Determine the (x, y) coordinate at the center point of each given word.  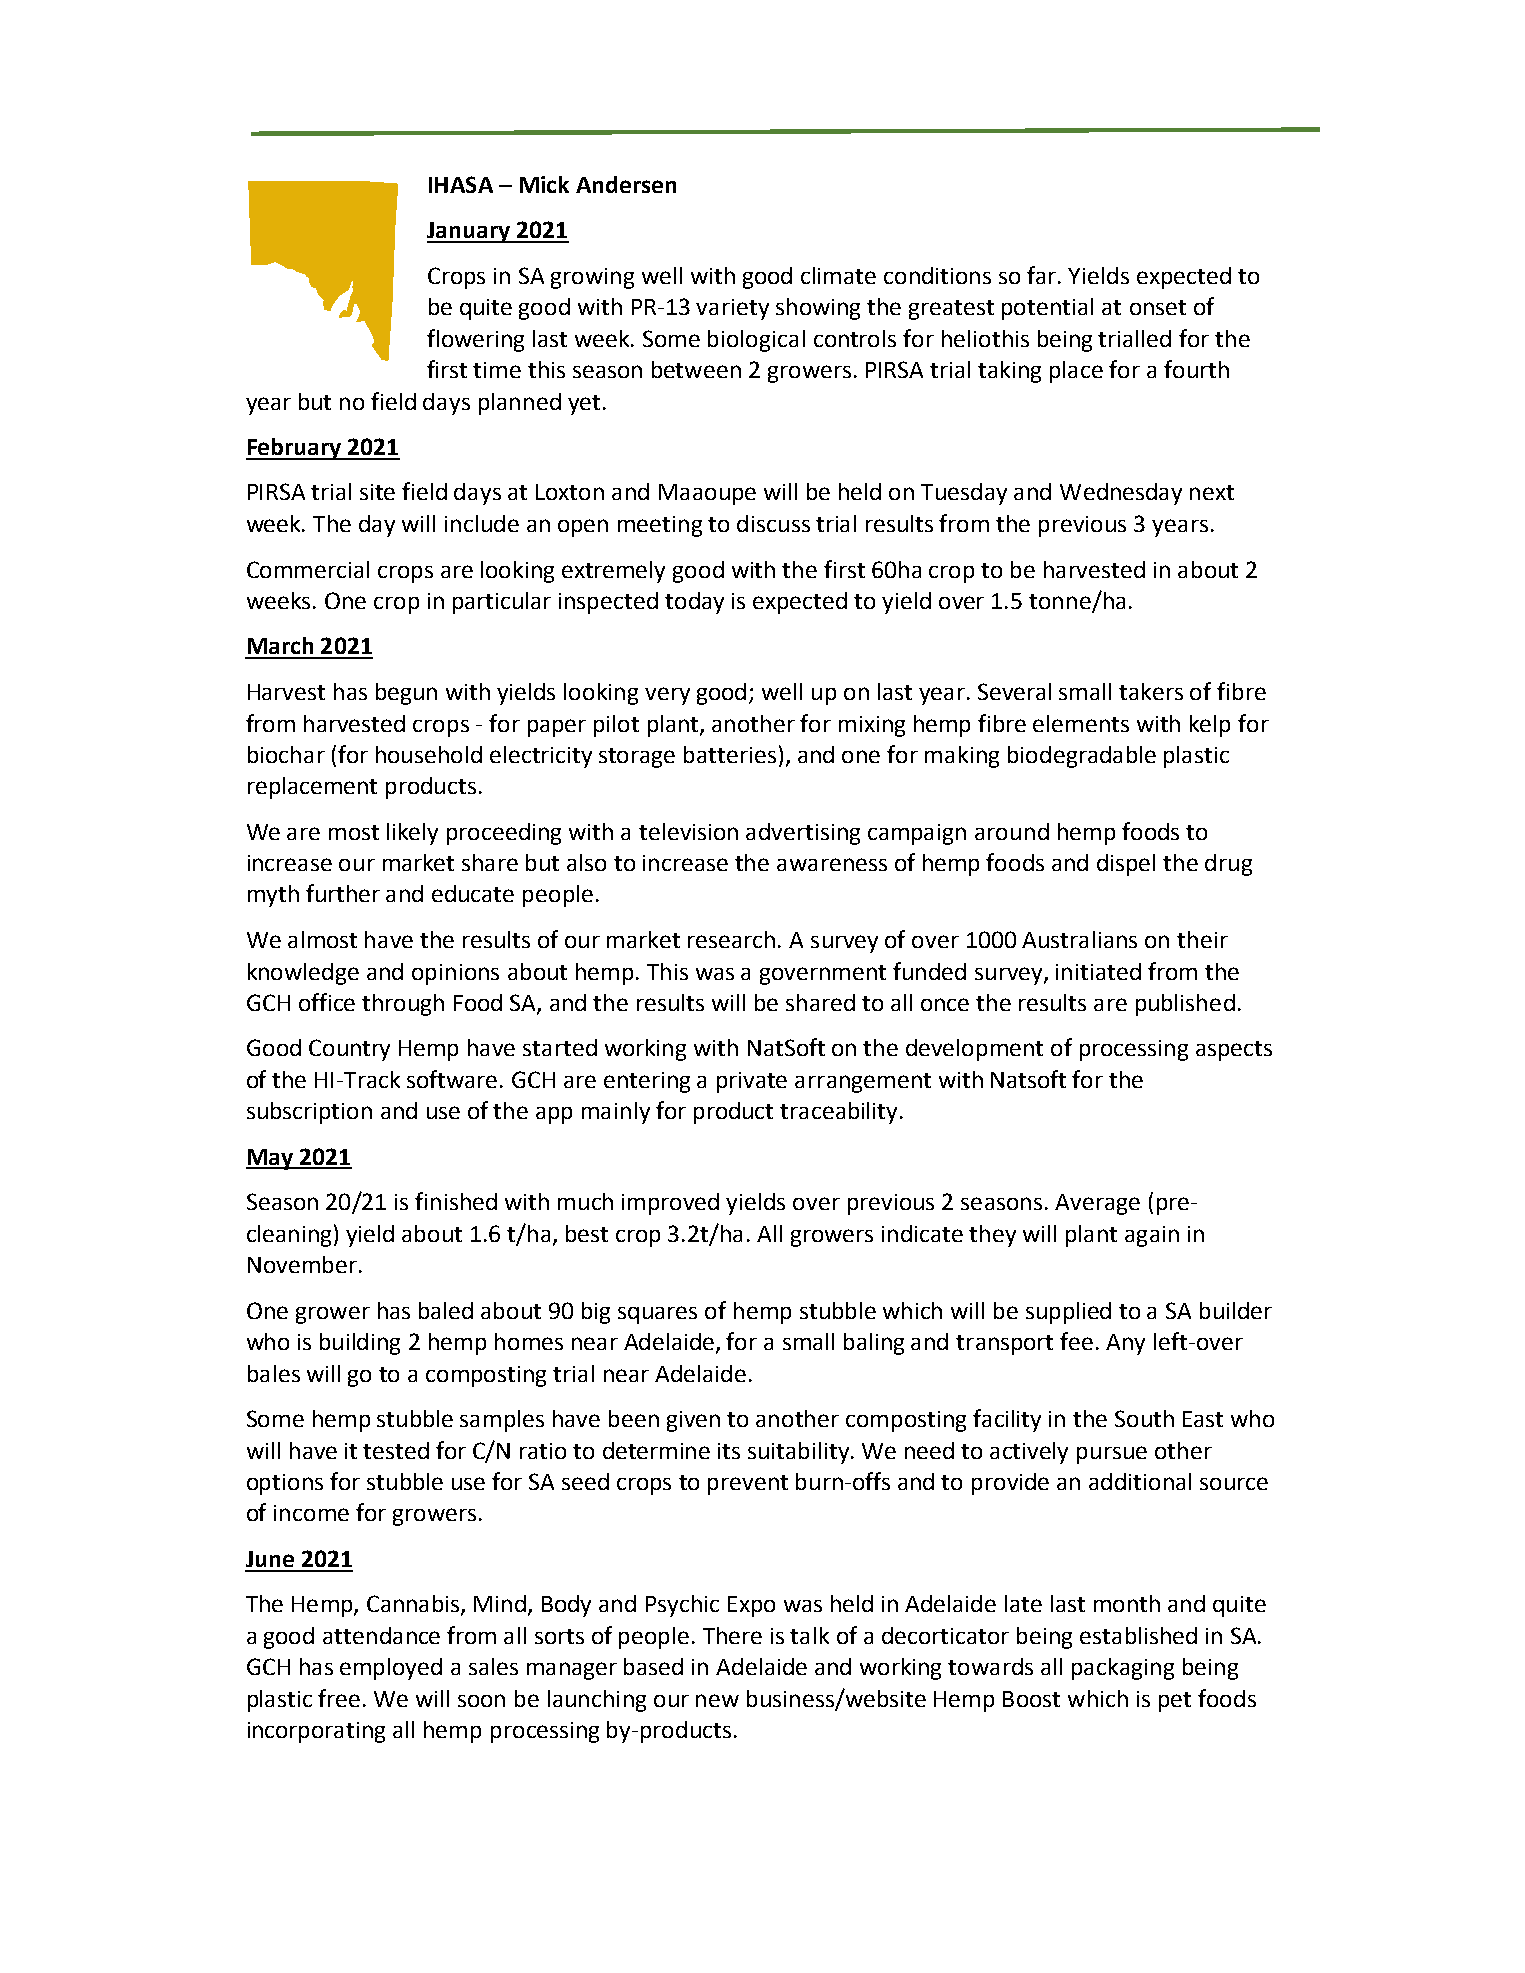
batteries (730, 754)
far (1043, 275)
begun (406, 694)
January (469, 232)
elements (1081, 723)
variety (732, 309)
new (717, 1700)
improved (670, 1204)
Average (1097, 1204)
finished (456, 1201)
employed (391, 1669)
